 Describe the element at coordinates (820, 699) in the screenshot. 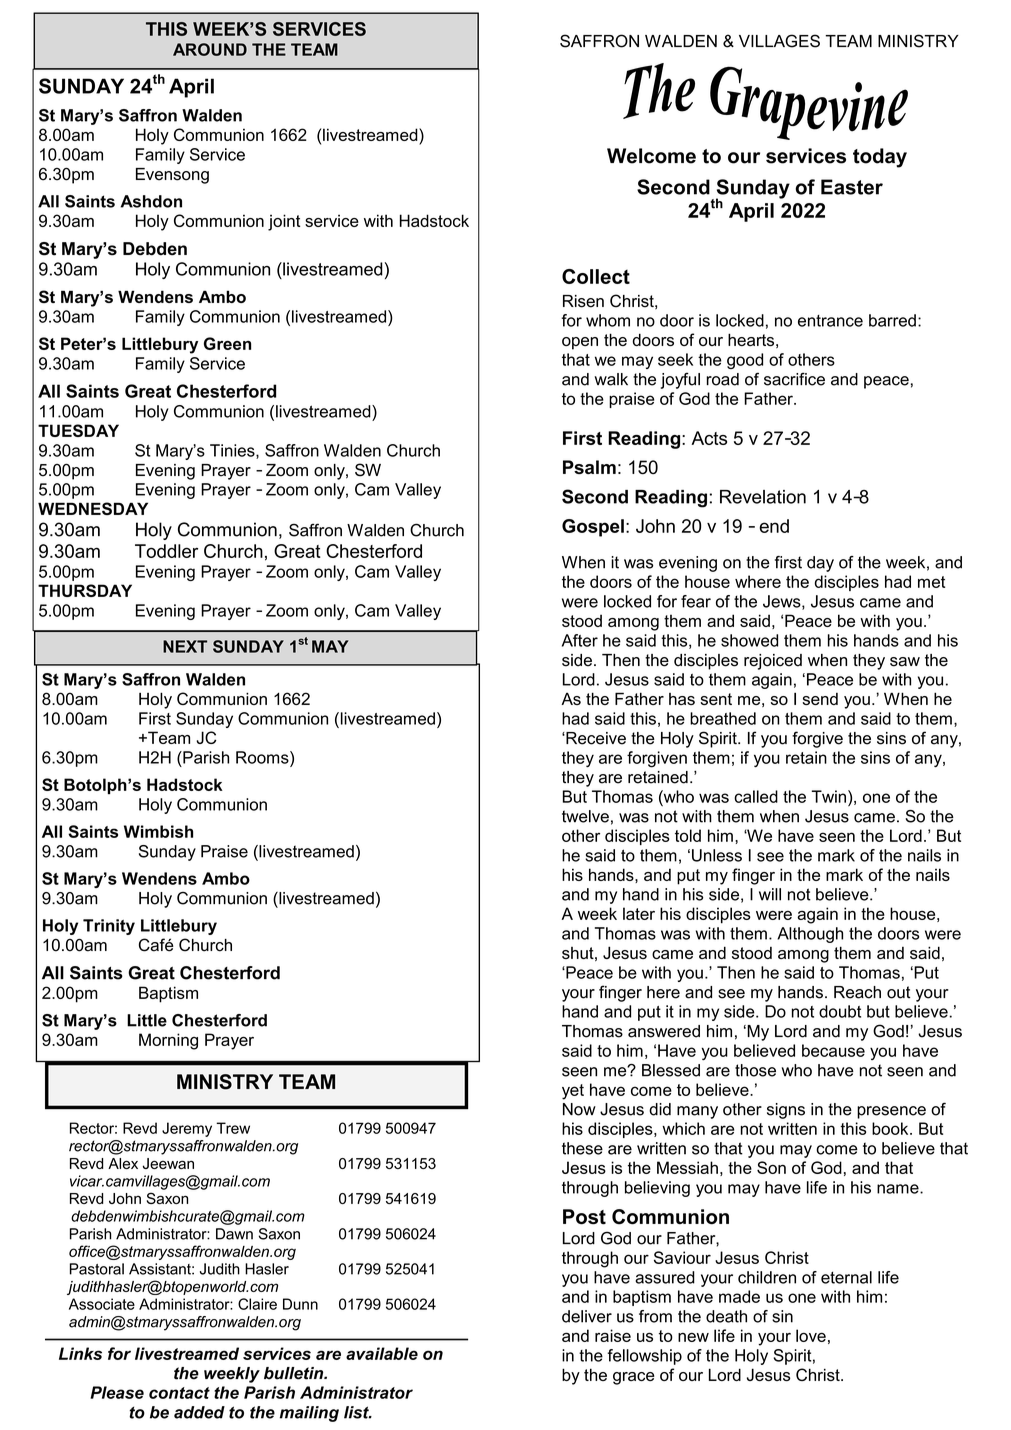

I see `send` at that location.
